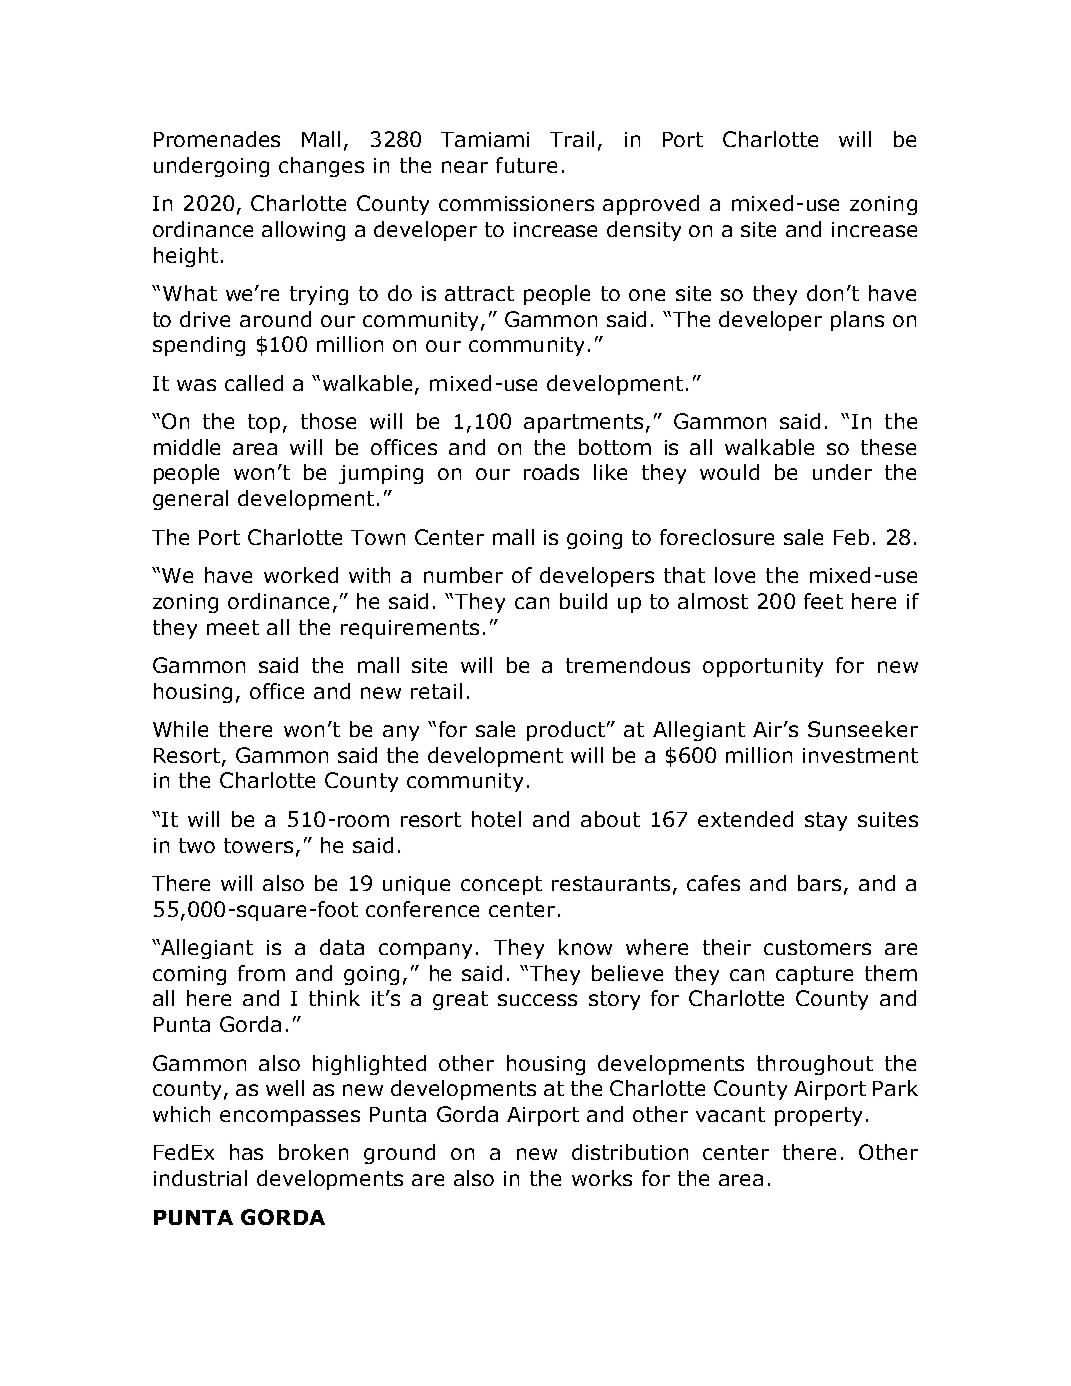 This screenshot has width=1071, height=1386. Describe the element at coordinates (819, 883) in the screenshot. I see `bars` at that location.
